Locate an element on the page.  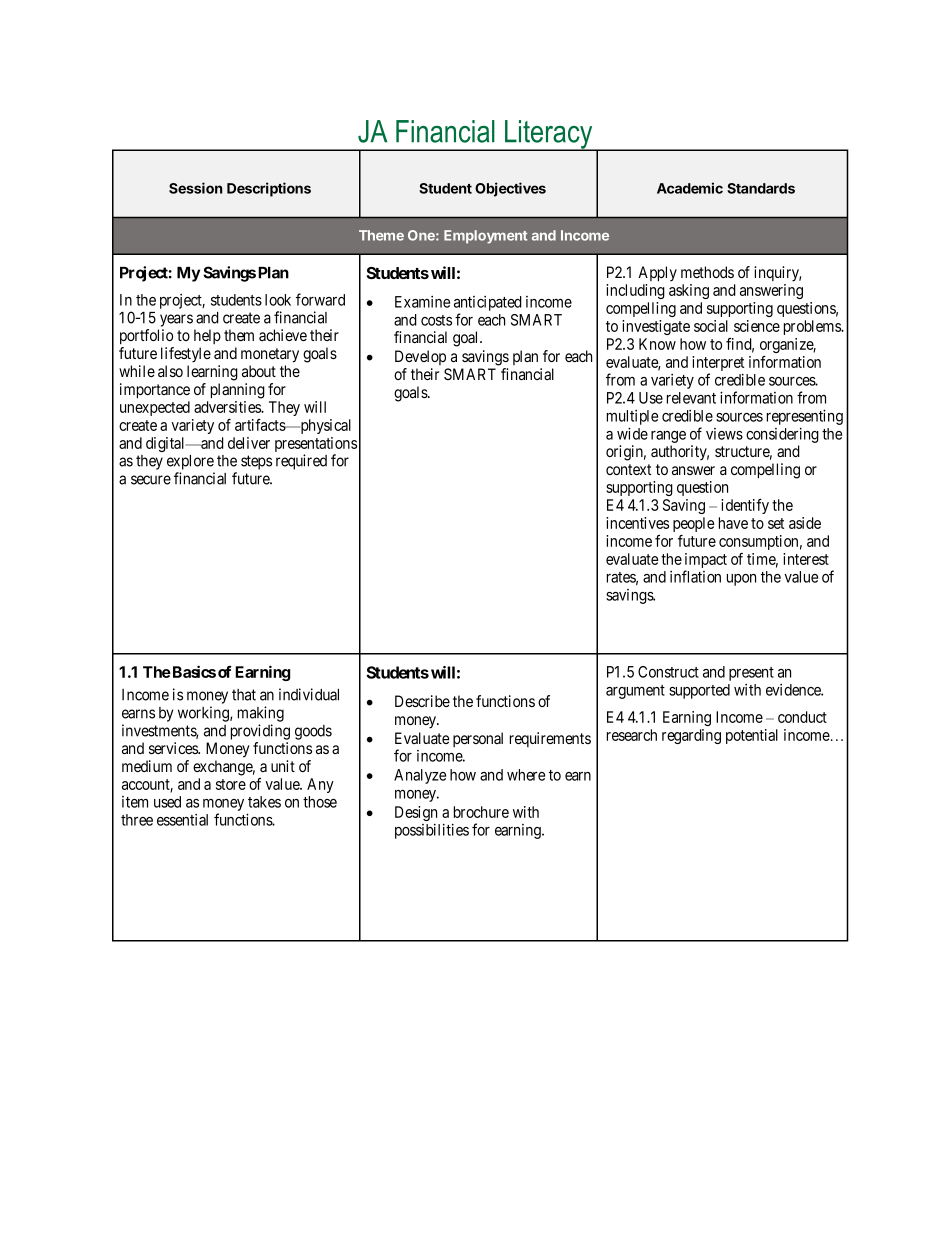
Session is located at coordinates (195, 188).
